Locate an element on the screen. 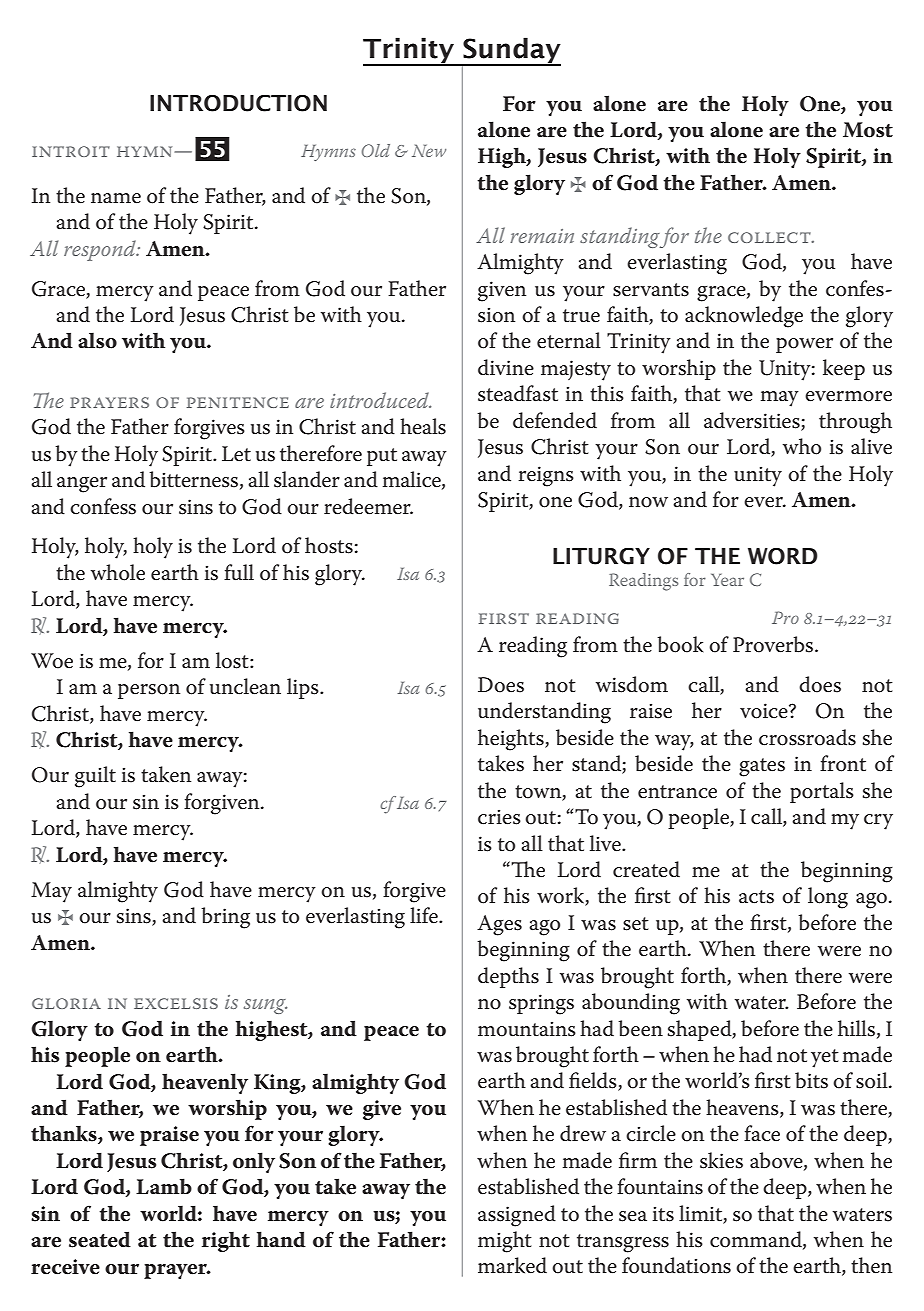 The image size is (924, 1311). acts is located at coordinates (756, 897).
